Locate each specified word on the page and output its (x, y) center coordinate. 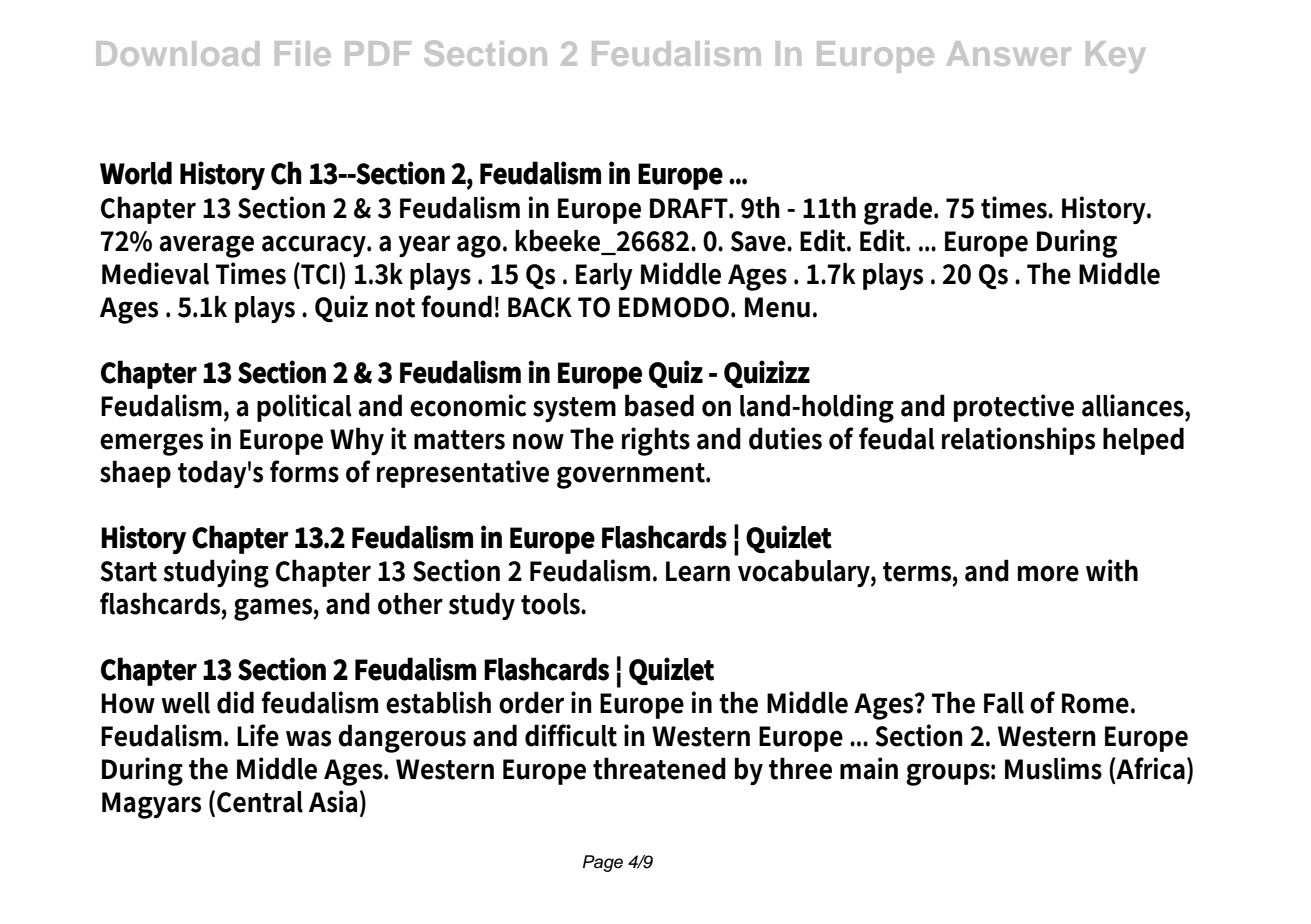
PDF (378, 53)
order (531, 702)
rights (656, 441)
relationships (1018, 441)
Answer (1009, 53)
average (206, 246)
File (303, 53)
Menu (777, 307)
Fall (1004, 703)
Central (260, 802)
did (235, 702)
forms (304, 471)
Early (604, 276)
